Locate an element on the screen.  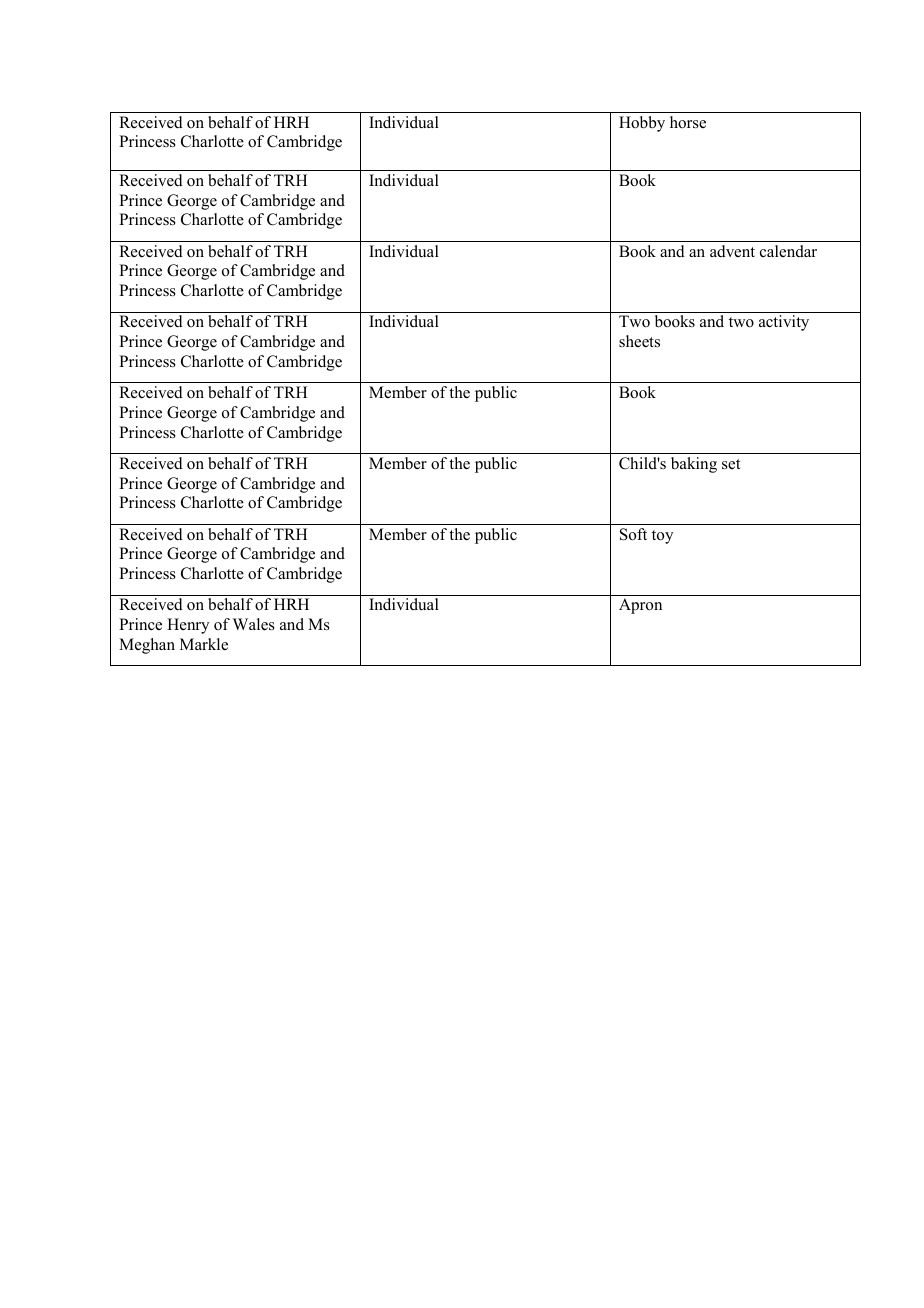
Soft is located at coordinates (633, 534).
